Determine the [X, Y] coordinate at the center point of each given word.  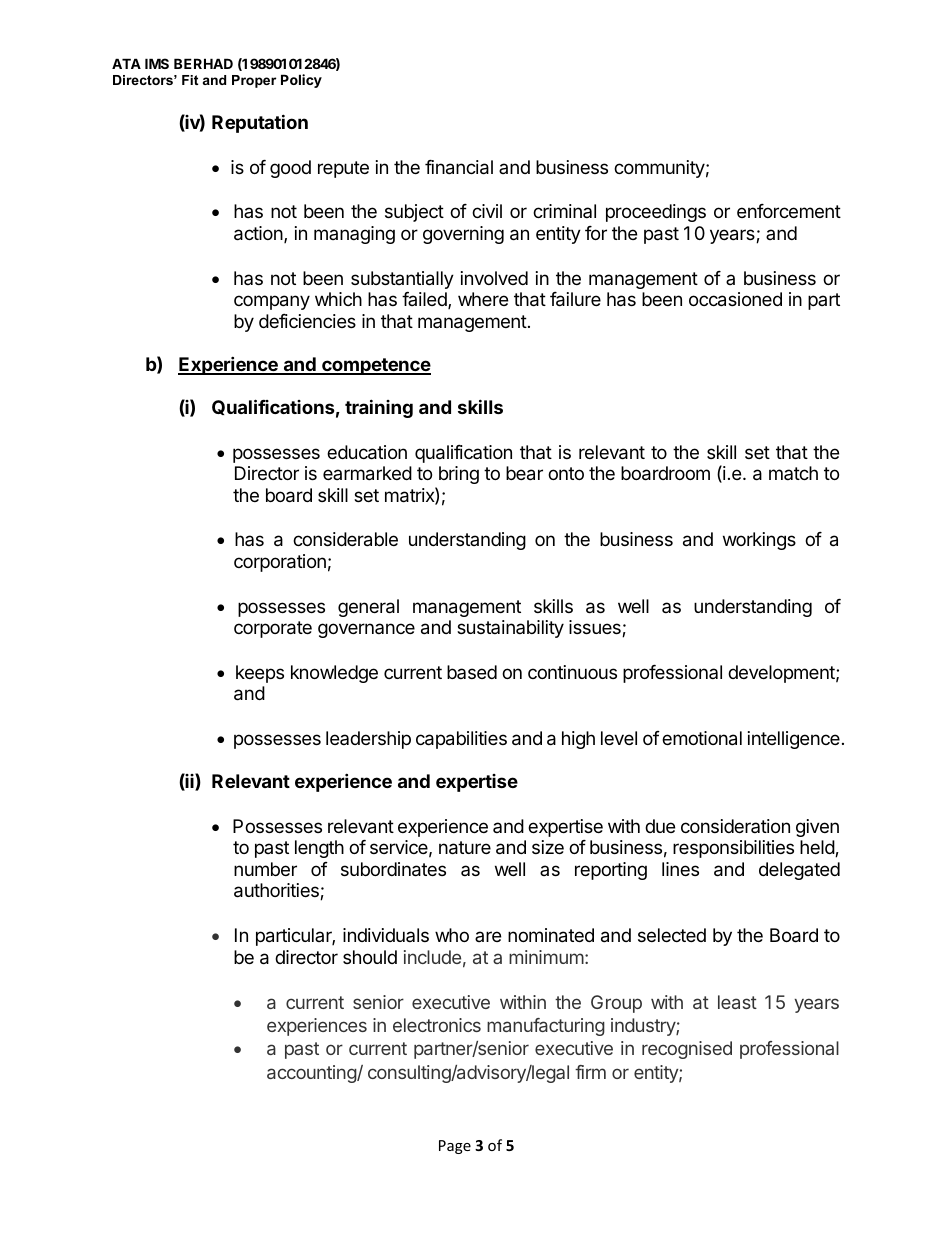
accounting [312, 1074]
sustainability [510, 629]
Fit [190, 80]
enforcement [789, 211]
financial [459, 167]
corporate [273, 629]
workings [759, 541]
